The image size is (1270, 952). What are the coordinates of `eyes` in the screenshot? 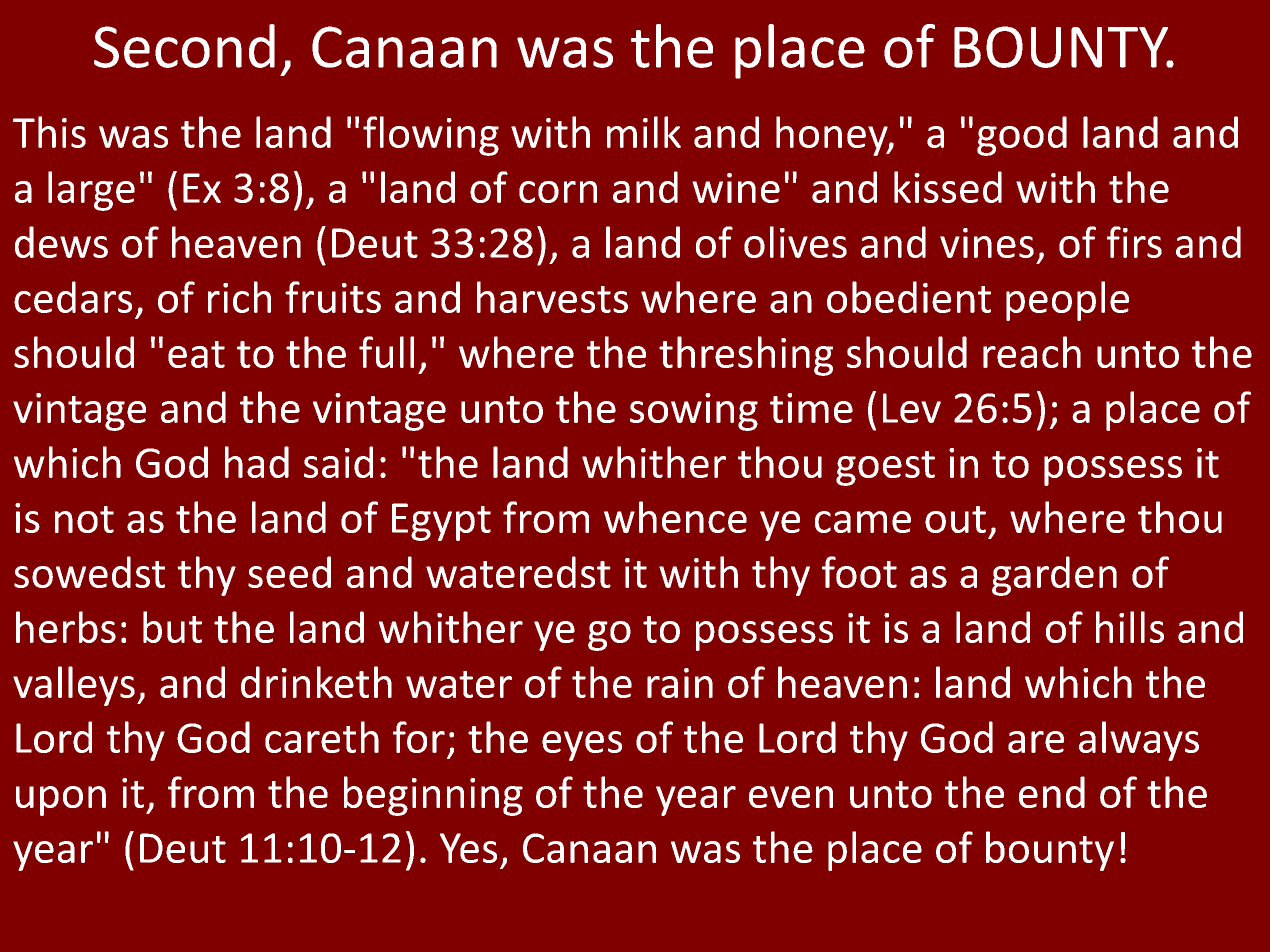 It's located at (582, 746).
